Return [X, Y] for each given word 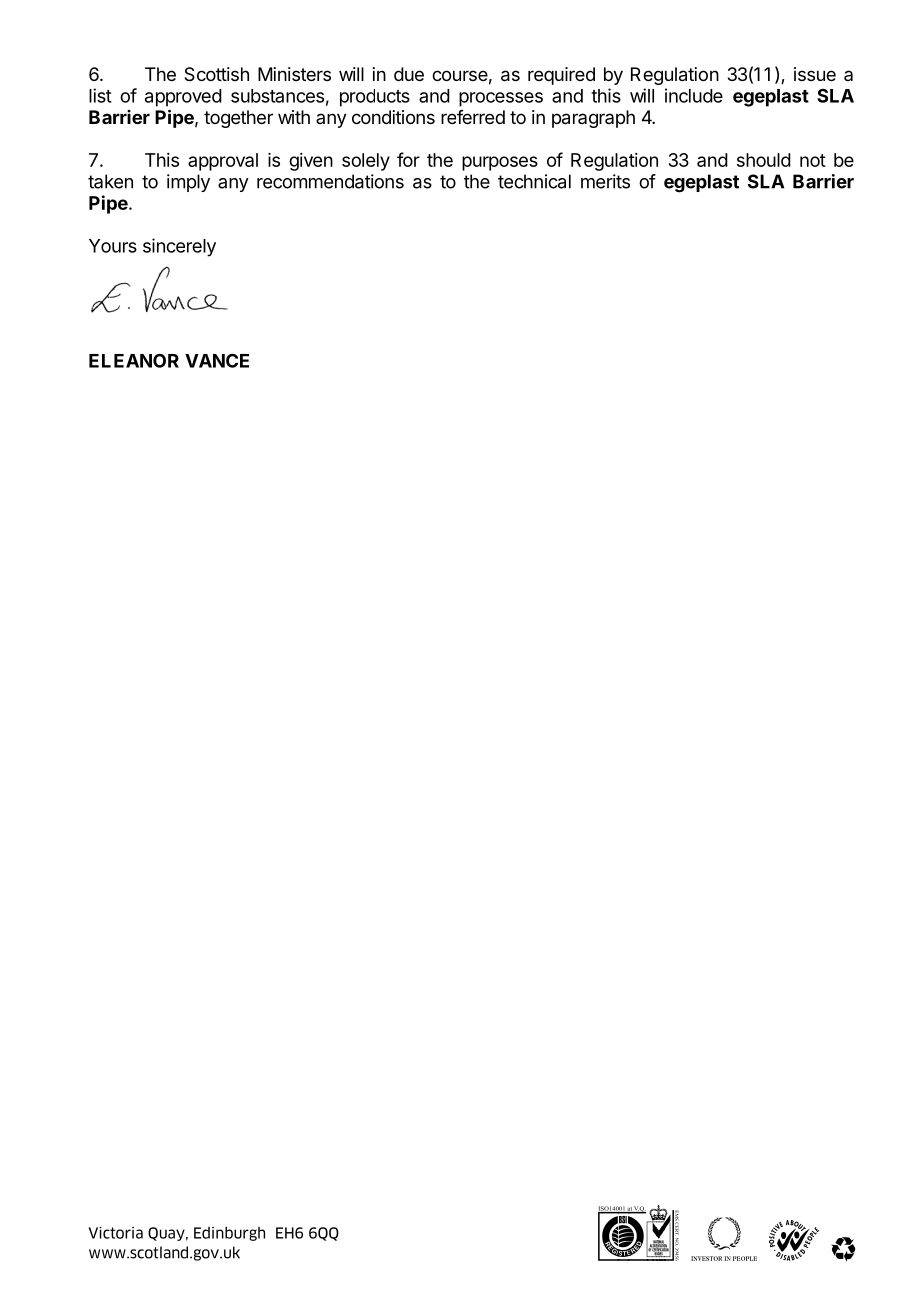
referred [473, 117]
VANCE [217, 360]
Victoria [116, 1233]
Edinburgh [229, 1234]
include [694, 95]
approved [183, 98]
